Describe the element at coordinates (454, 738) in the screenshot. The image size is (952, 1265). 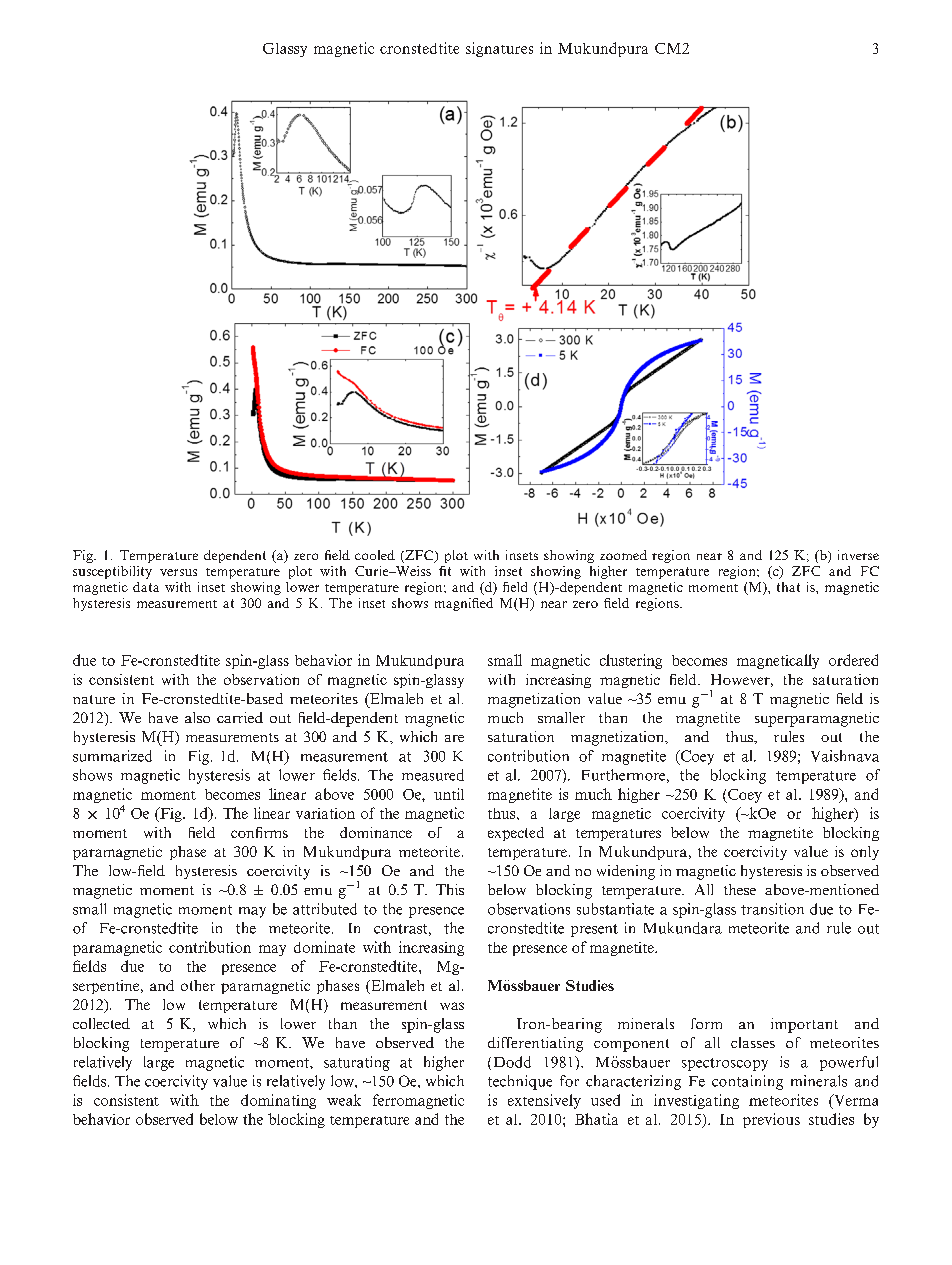
I see `are` at that location.
